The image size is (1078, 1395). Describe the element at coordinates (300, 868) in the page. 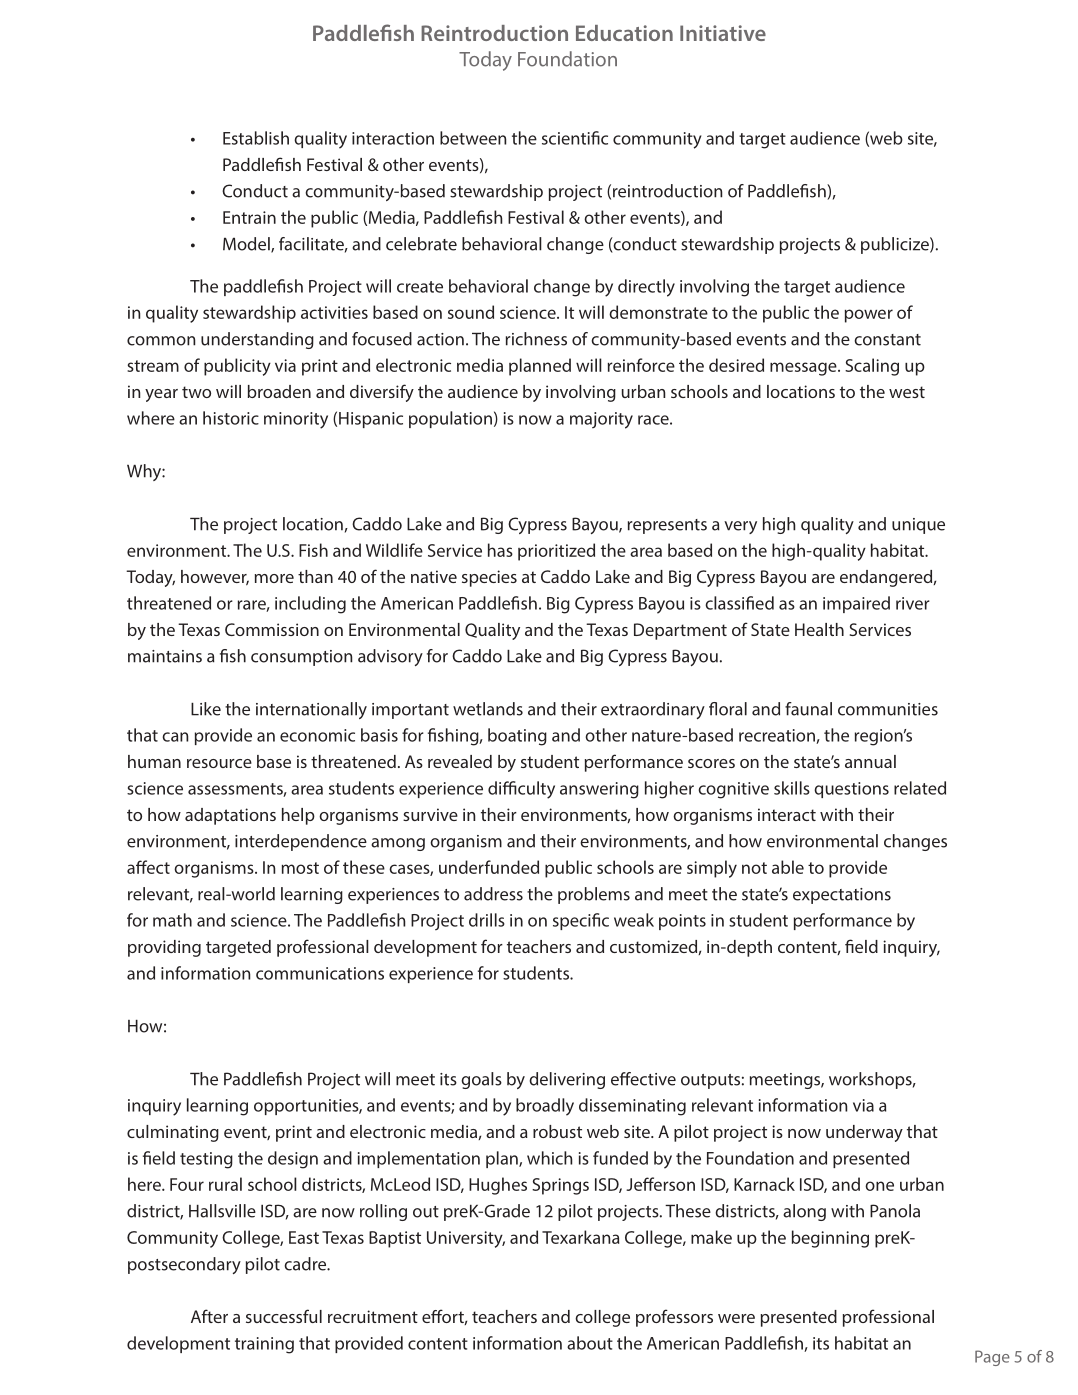

I see `most` at that location.
